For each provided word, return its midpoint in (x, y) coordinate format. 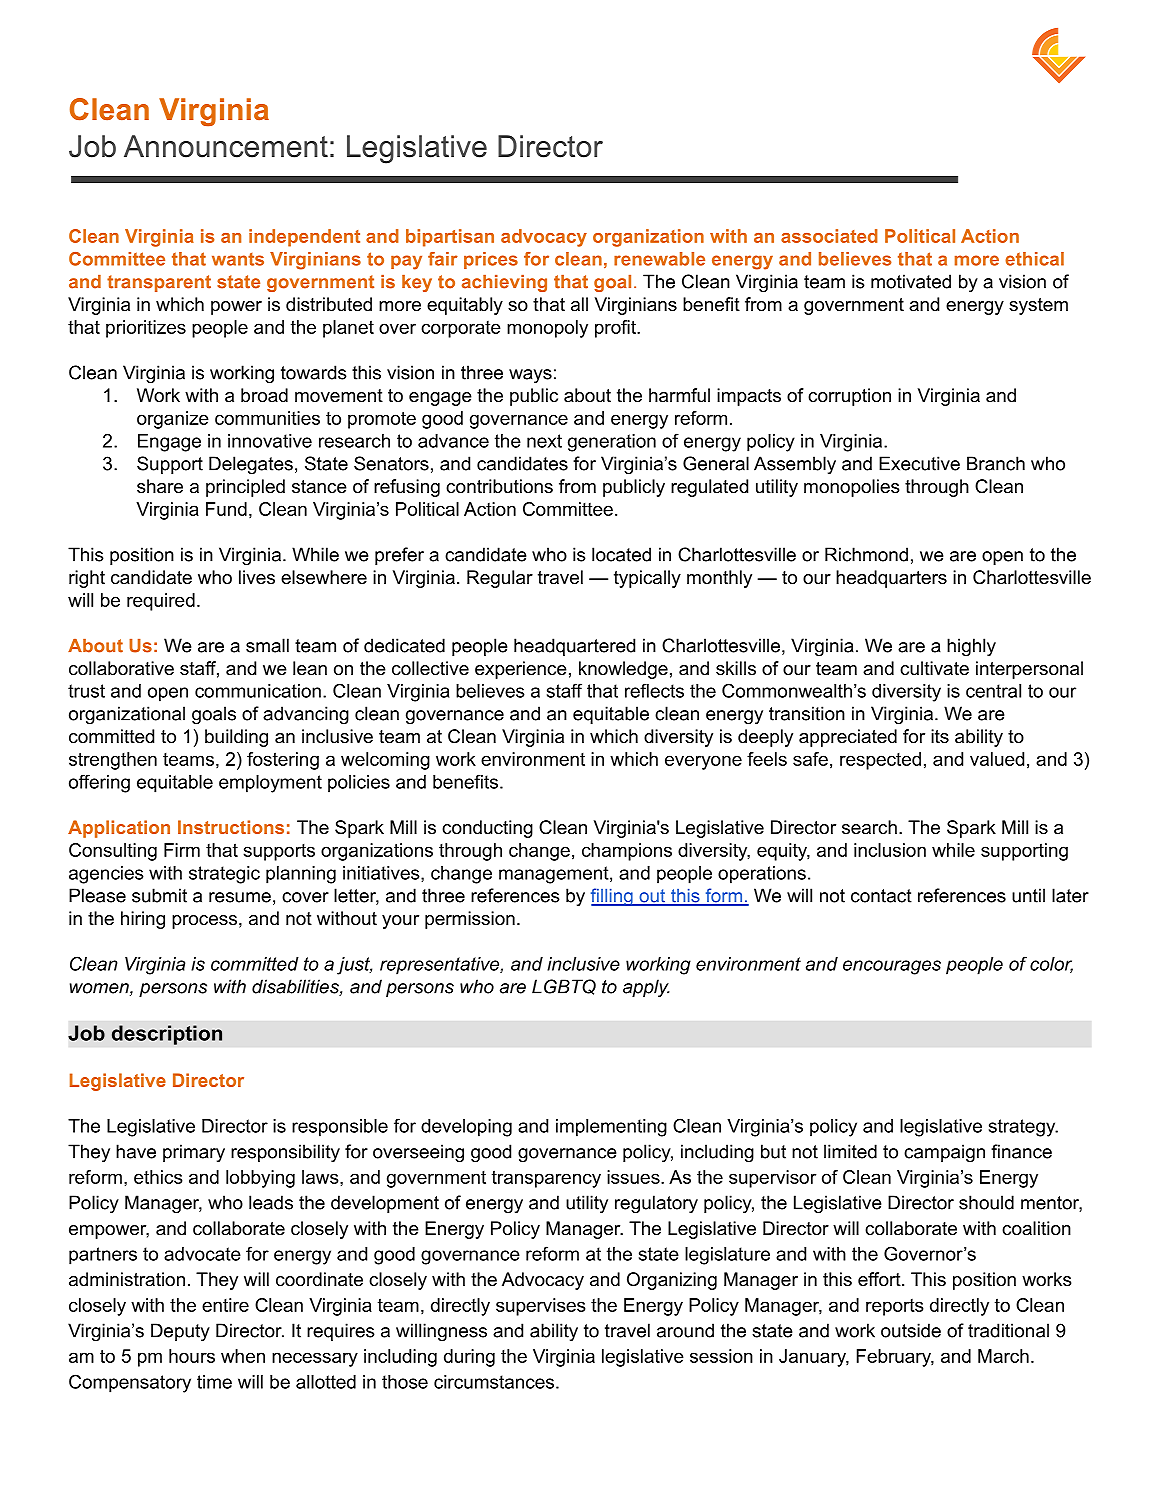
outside (911, 1330)
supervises (541, 1307)
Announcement (226, 146)
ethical (1034, 259)
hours (192, 1356)
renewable (659, 259)
